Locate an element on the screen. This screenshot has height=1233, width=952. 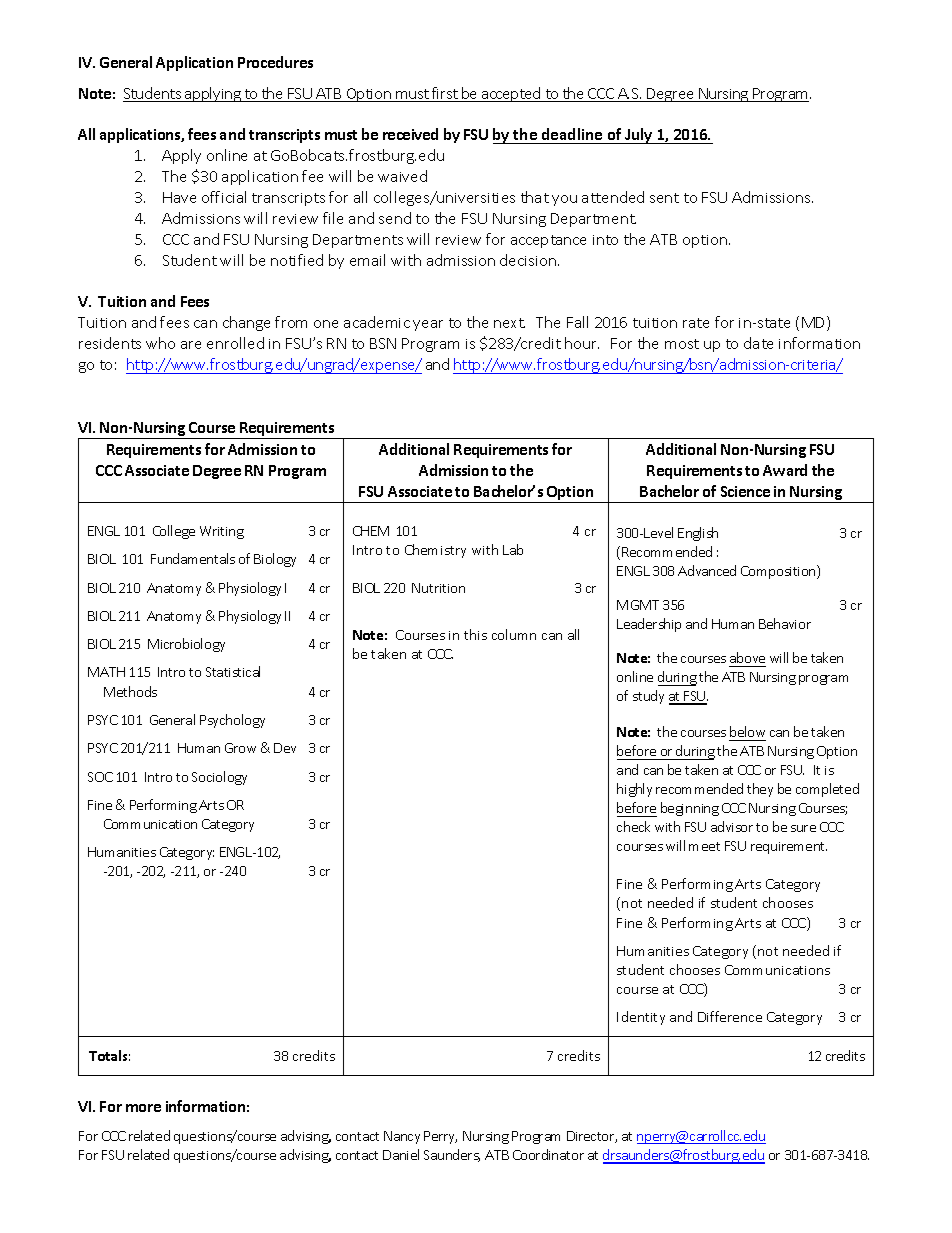
this is located at coordinates (475, 634).
